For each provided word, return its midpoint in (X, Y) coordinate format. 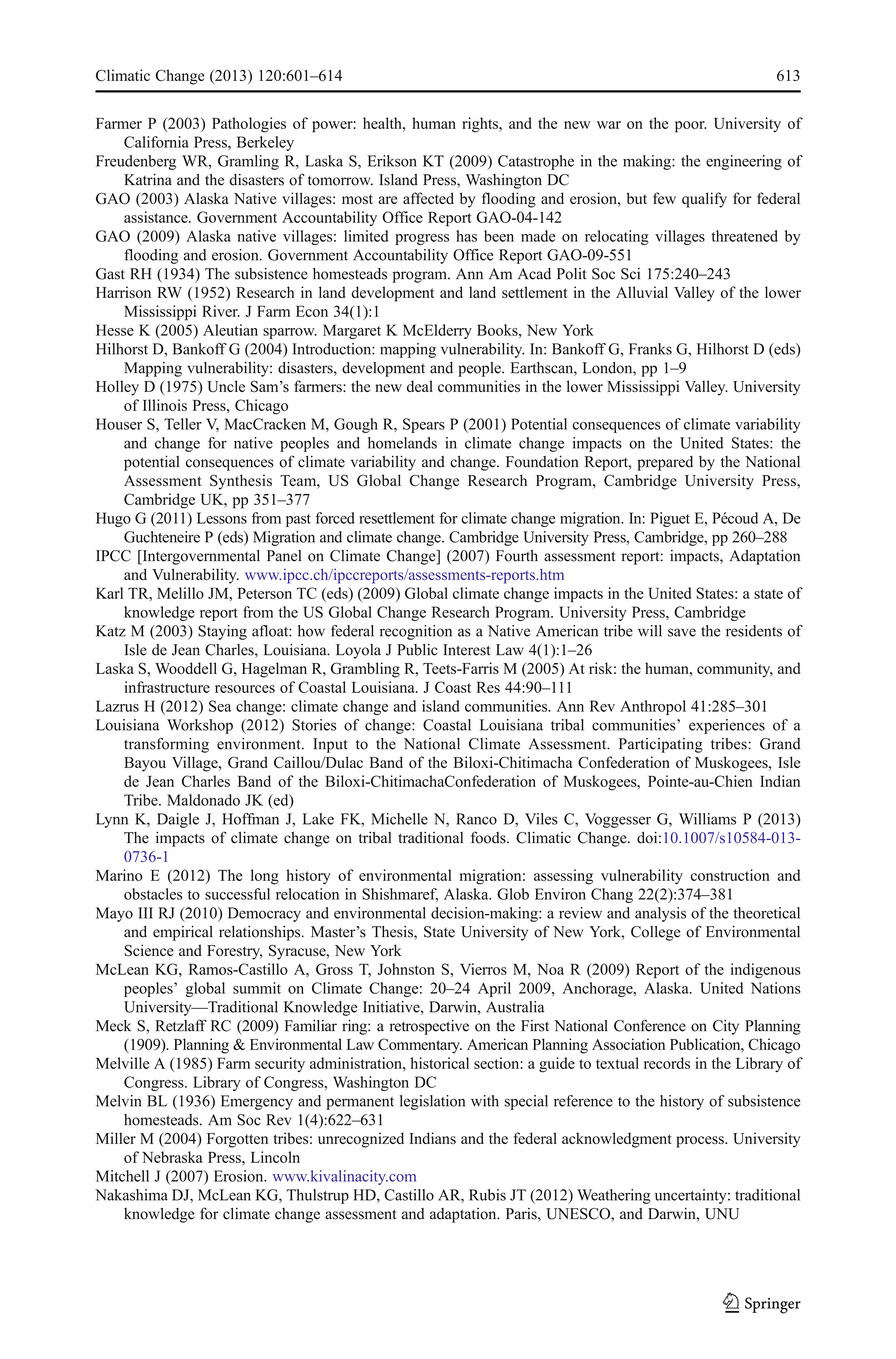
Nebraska (172, 1157)
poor (690, 127)
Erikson (392, 161)
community (735, 670)
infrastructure (167, 687)
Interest (466, 650)
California (156, 142)
